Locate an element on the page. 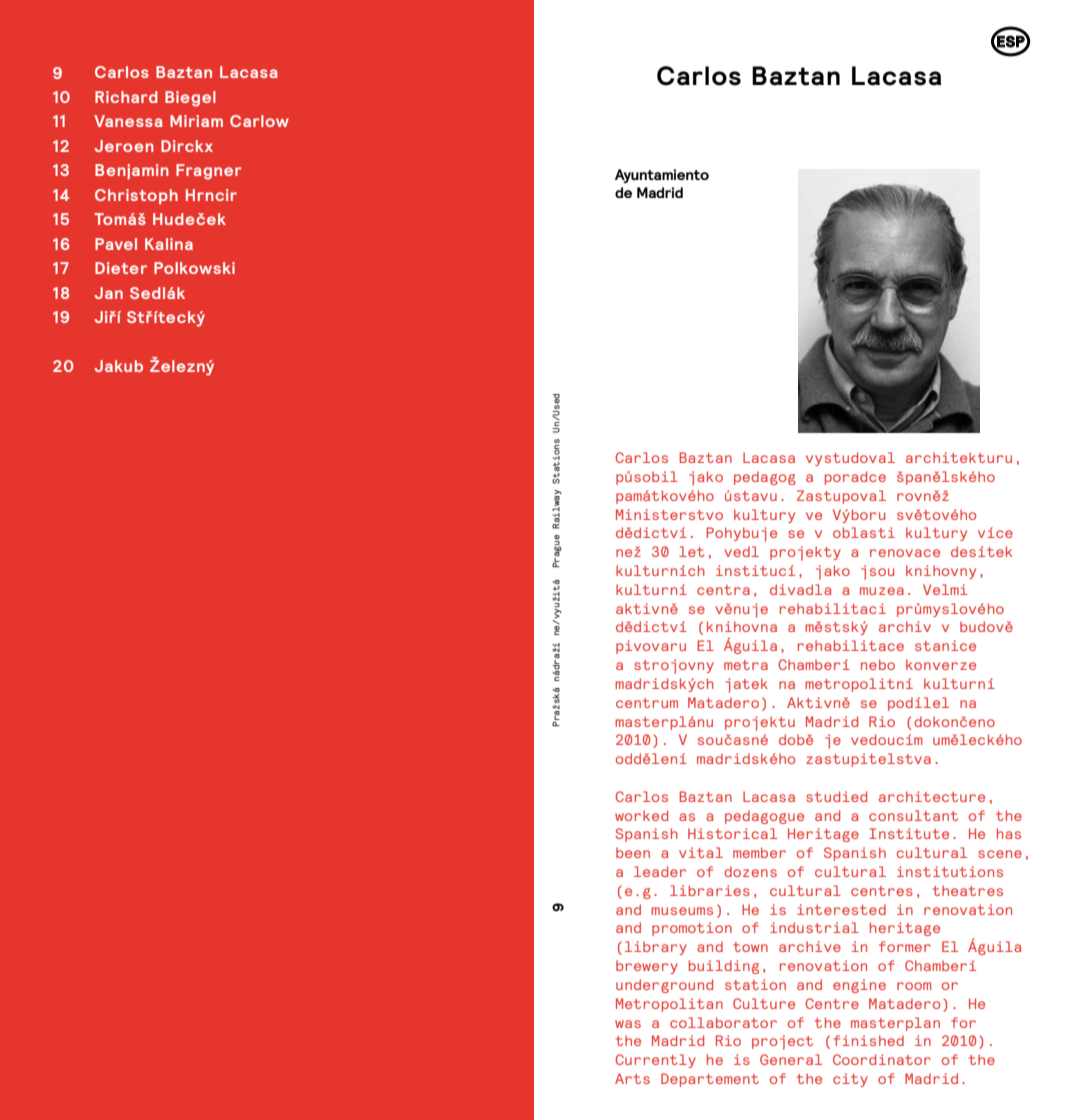  was is located at coordinates (628, 1024).
